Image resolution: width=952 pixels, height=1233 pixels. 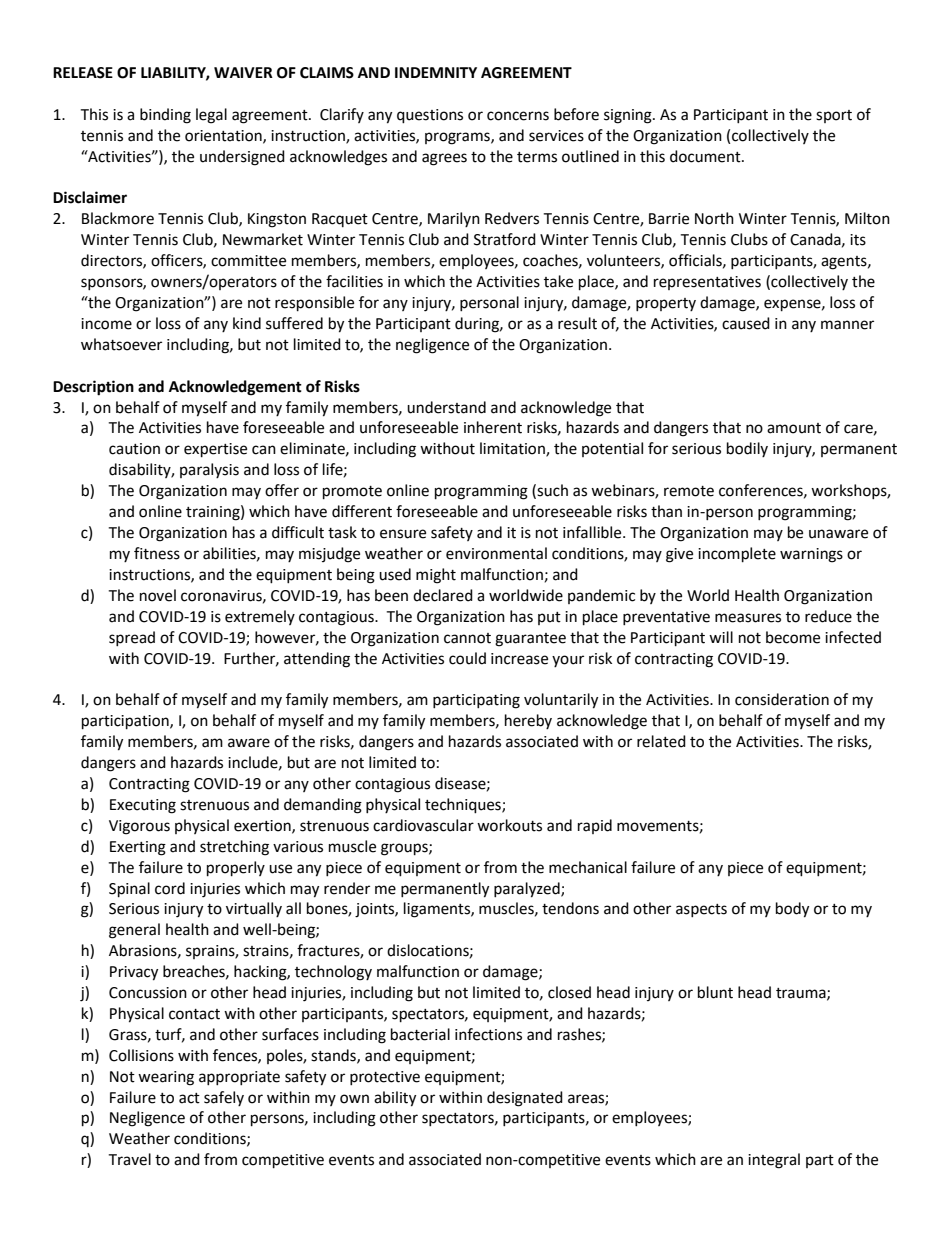 I want to click on concerns, so click(x=518, y=116).
